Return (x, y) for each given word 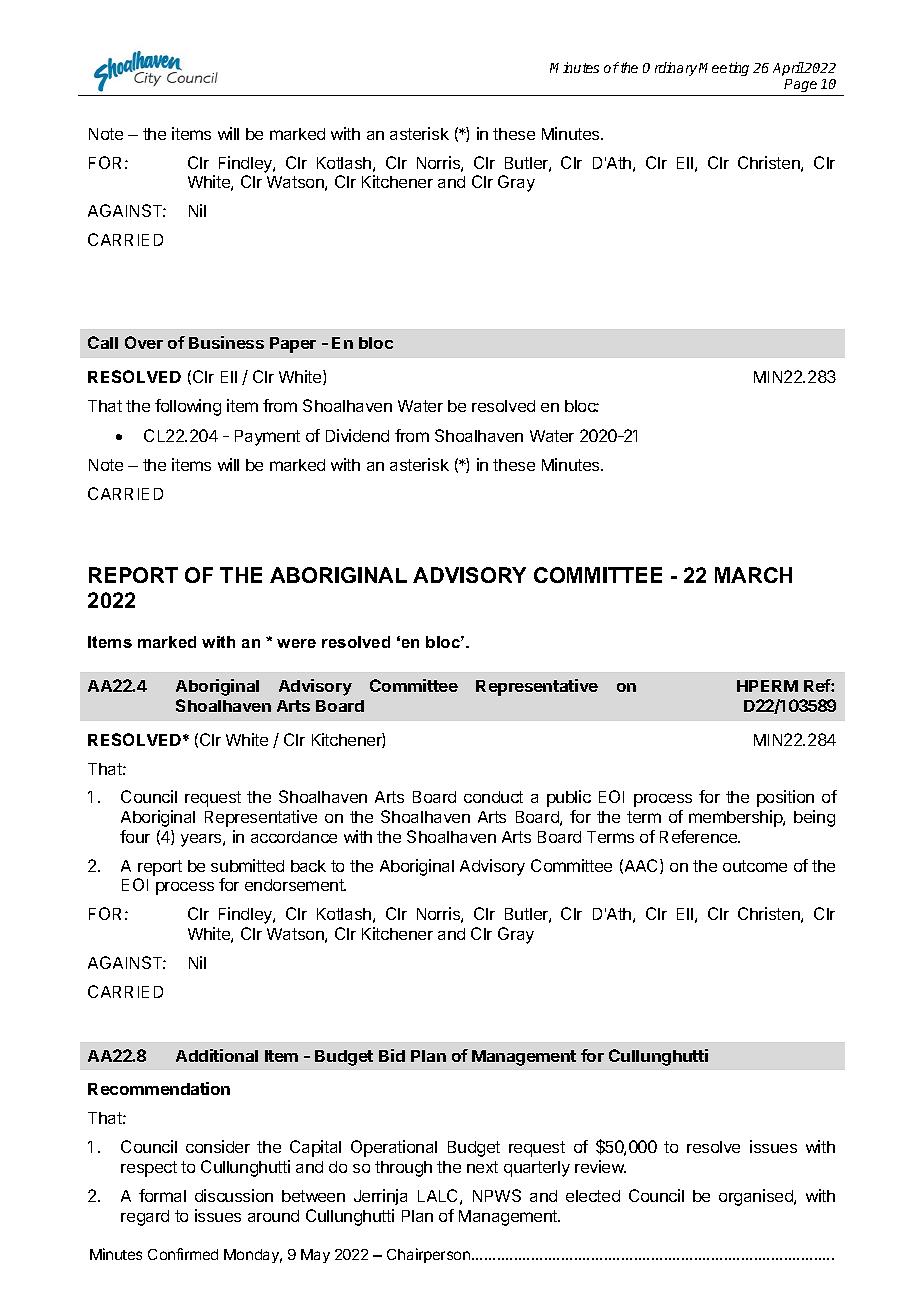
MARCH (753, 575)
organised (757, 1197)
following (188, 407)
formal (162, 1195)
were (296, 643)
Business (226, 342)
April (788, 69)
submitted (247, 865)
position (785, 798)
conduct (493, 797)
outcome (755, 866)
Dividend (357, 435)
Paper (293, 345)
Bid (392, 1055)
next (482, 1167)
